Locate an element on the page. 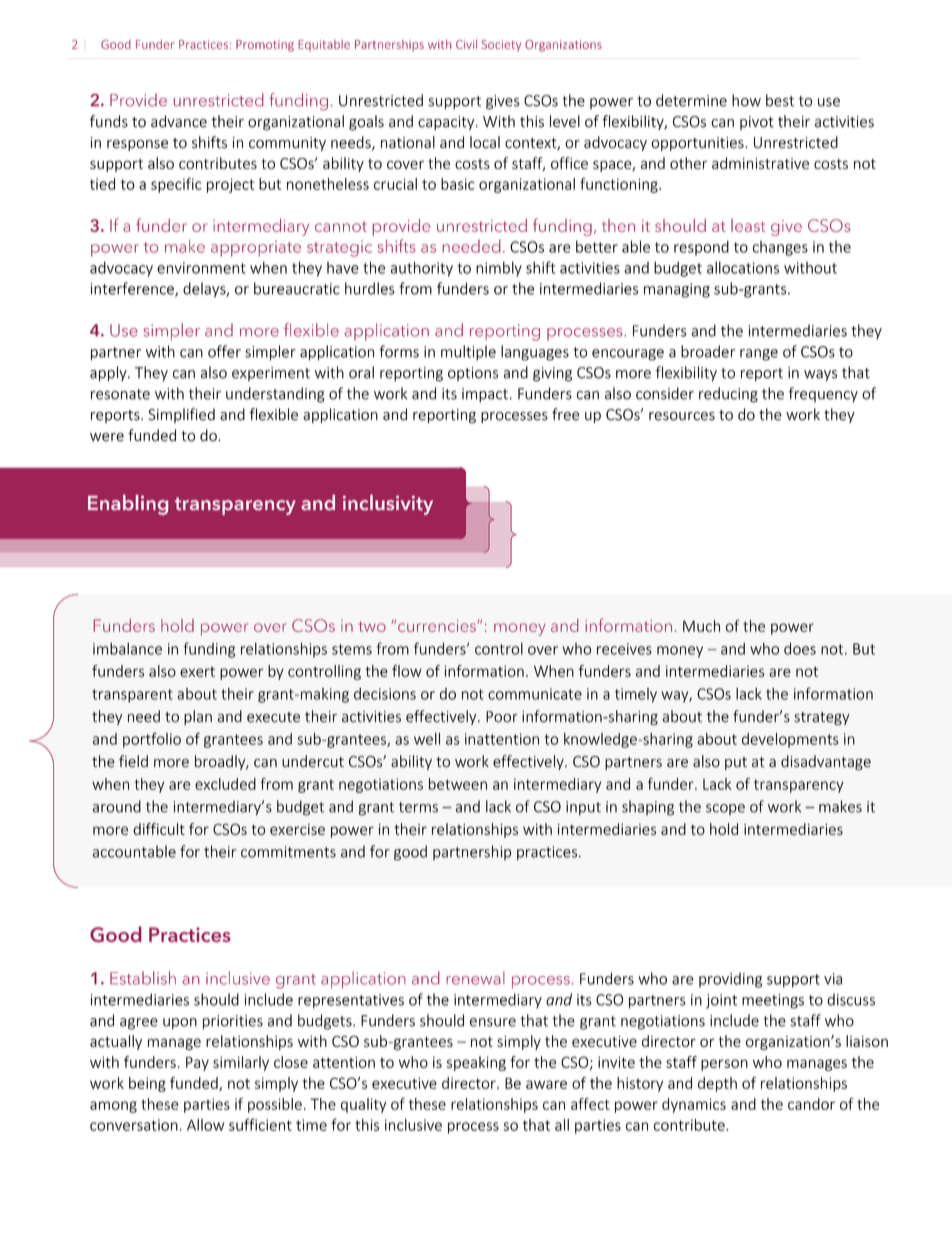  Society is located at coordinates (501, 46).
